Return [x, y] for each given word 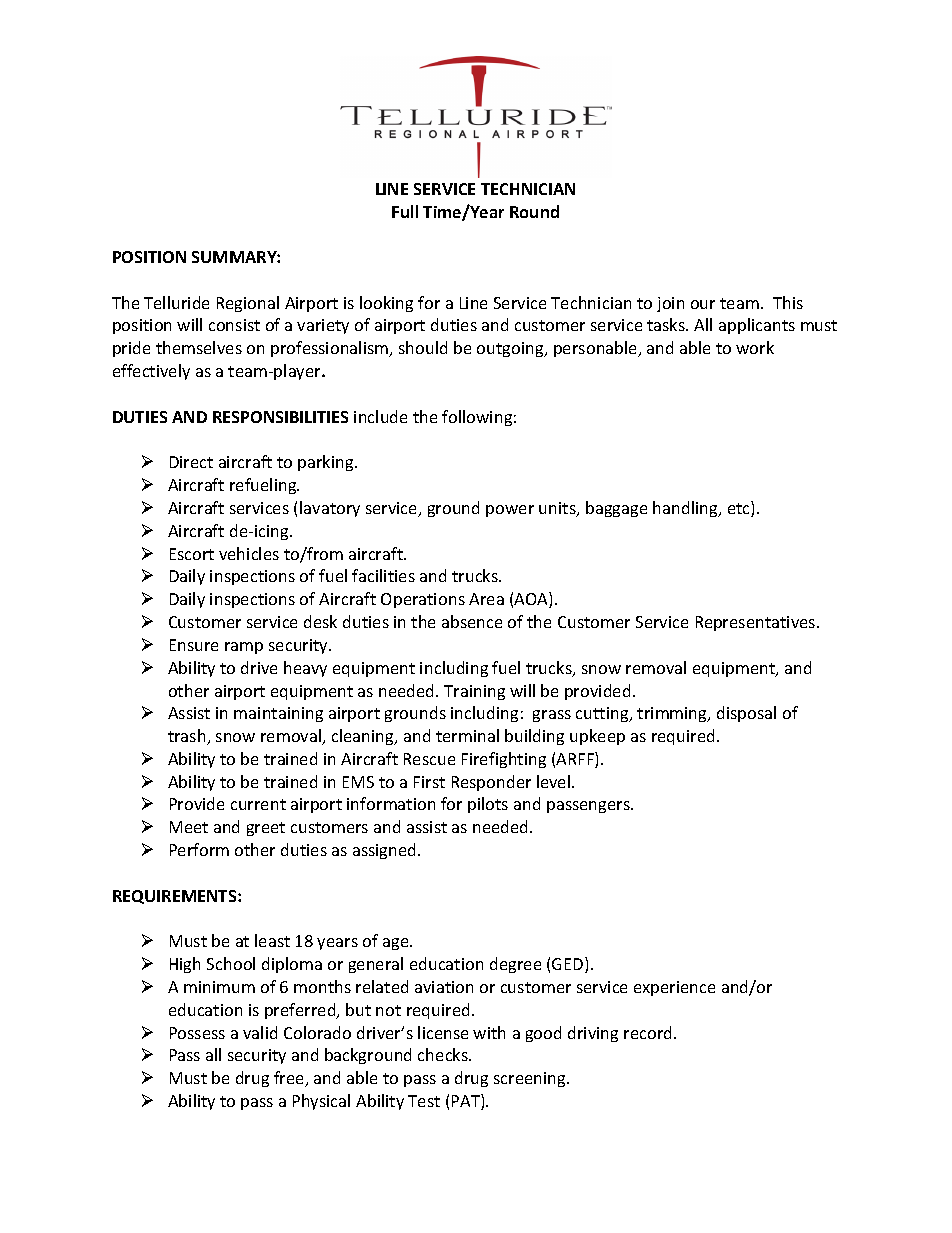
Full [405, 211]
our [703, 304]
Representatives [757, 623]
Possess [197, 1033]
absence [472, 621]
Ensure [194, 645]
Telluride [176, 302]
